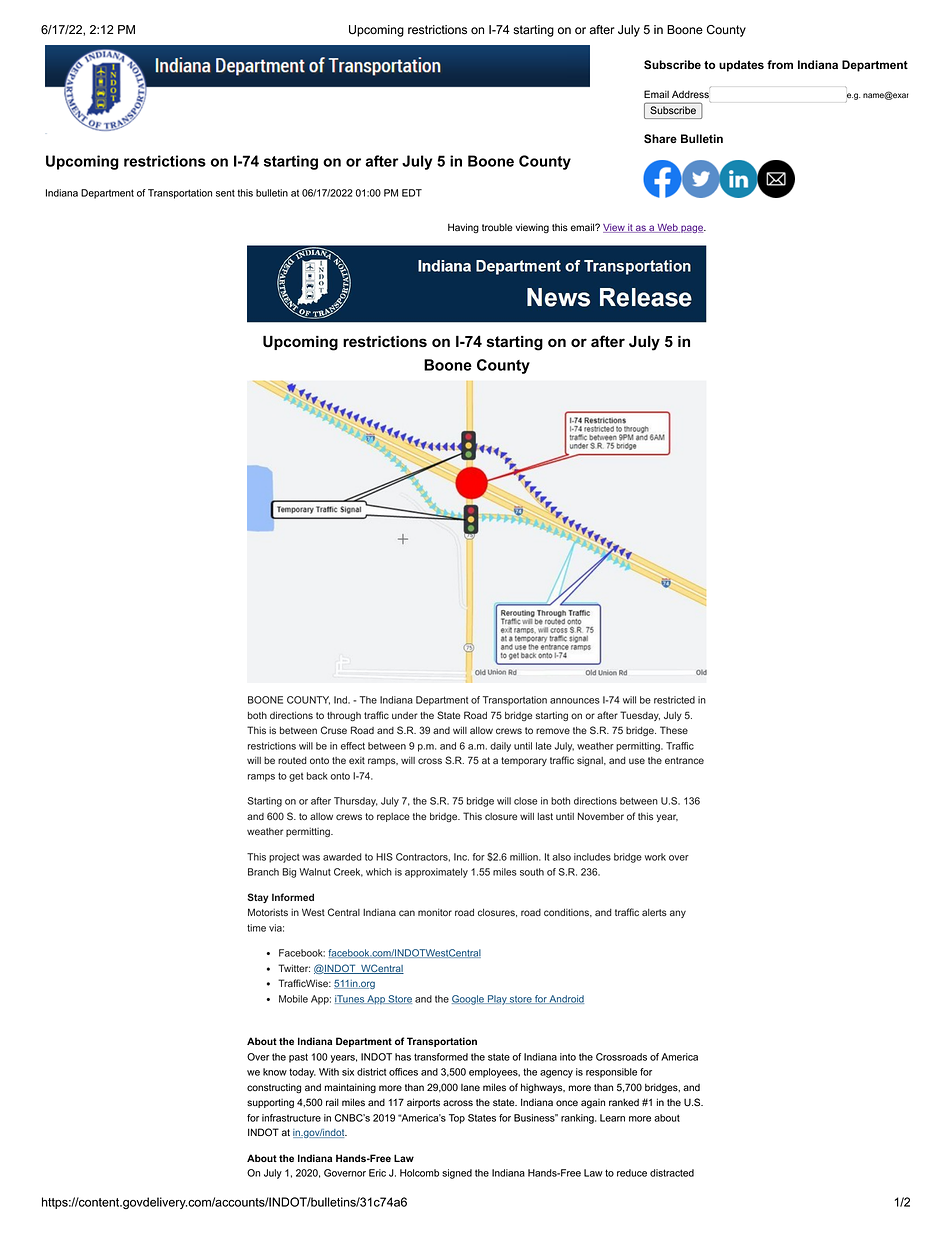 The height and width of the screenshot is (1233, 952). Describe the element at coordinates (463, 228) in the screenshot. I see `Having` at that location.
